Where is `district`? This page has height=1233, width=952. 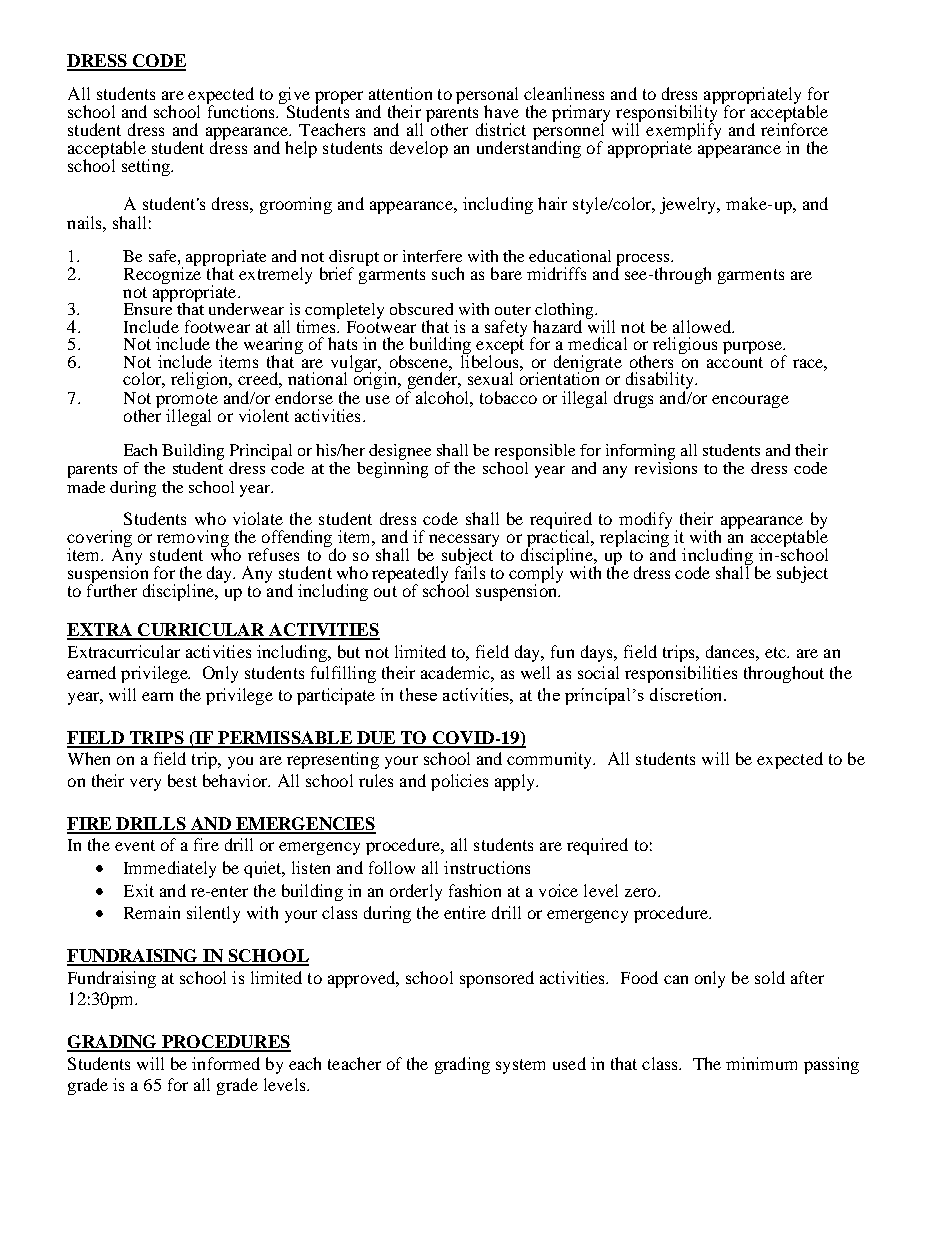
district is located at coordinates (501, 129).
